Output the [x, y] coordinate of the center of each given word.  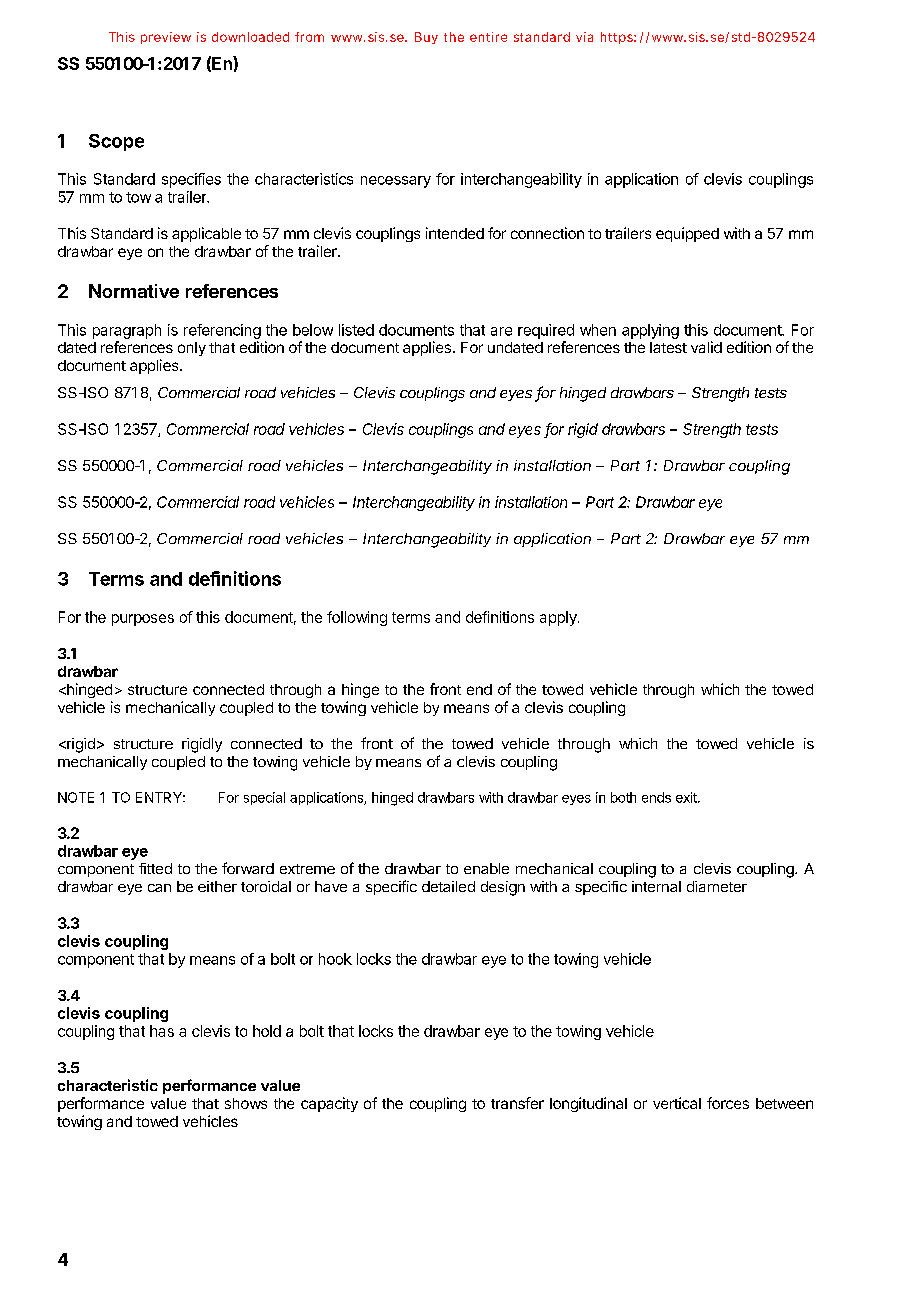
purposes [143, 620]
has [162, 1031]
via [584, 37]
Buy [426, 38]
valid [706, 347]
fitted [155, 868]
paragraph [127, 331]
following [357, 618]
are [501, 331]
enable [486, 868]
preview [166, 38]
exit [687, 797]
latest [668, 347]
